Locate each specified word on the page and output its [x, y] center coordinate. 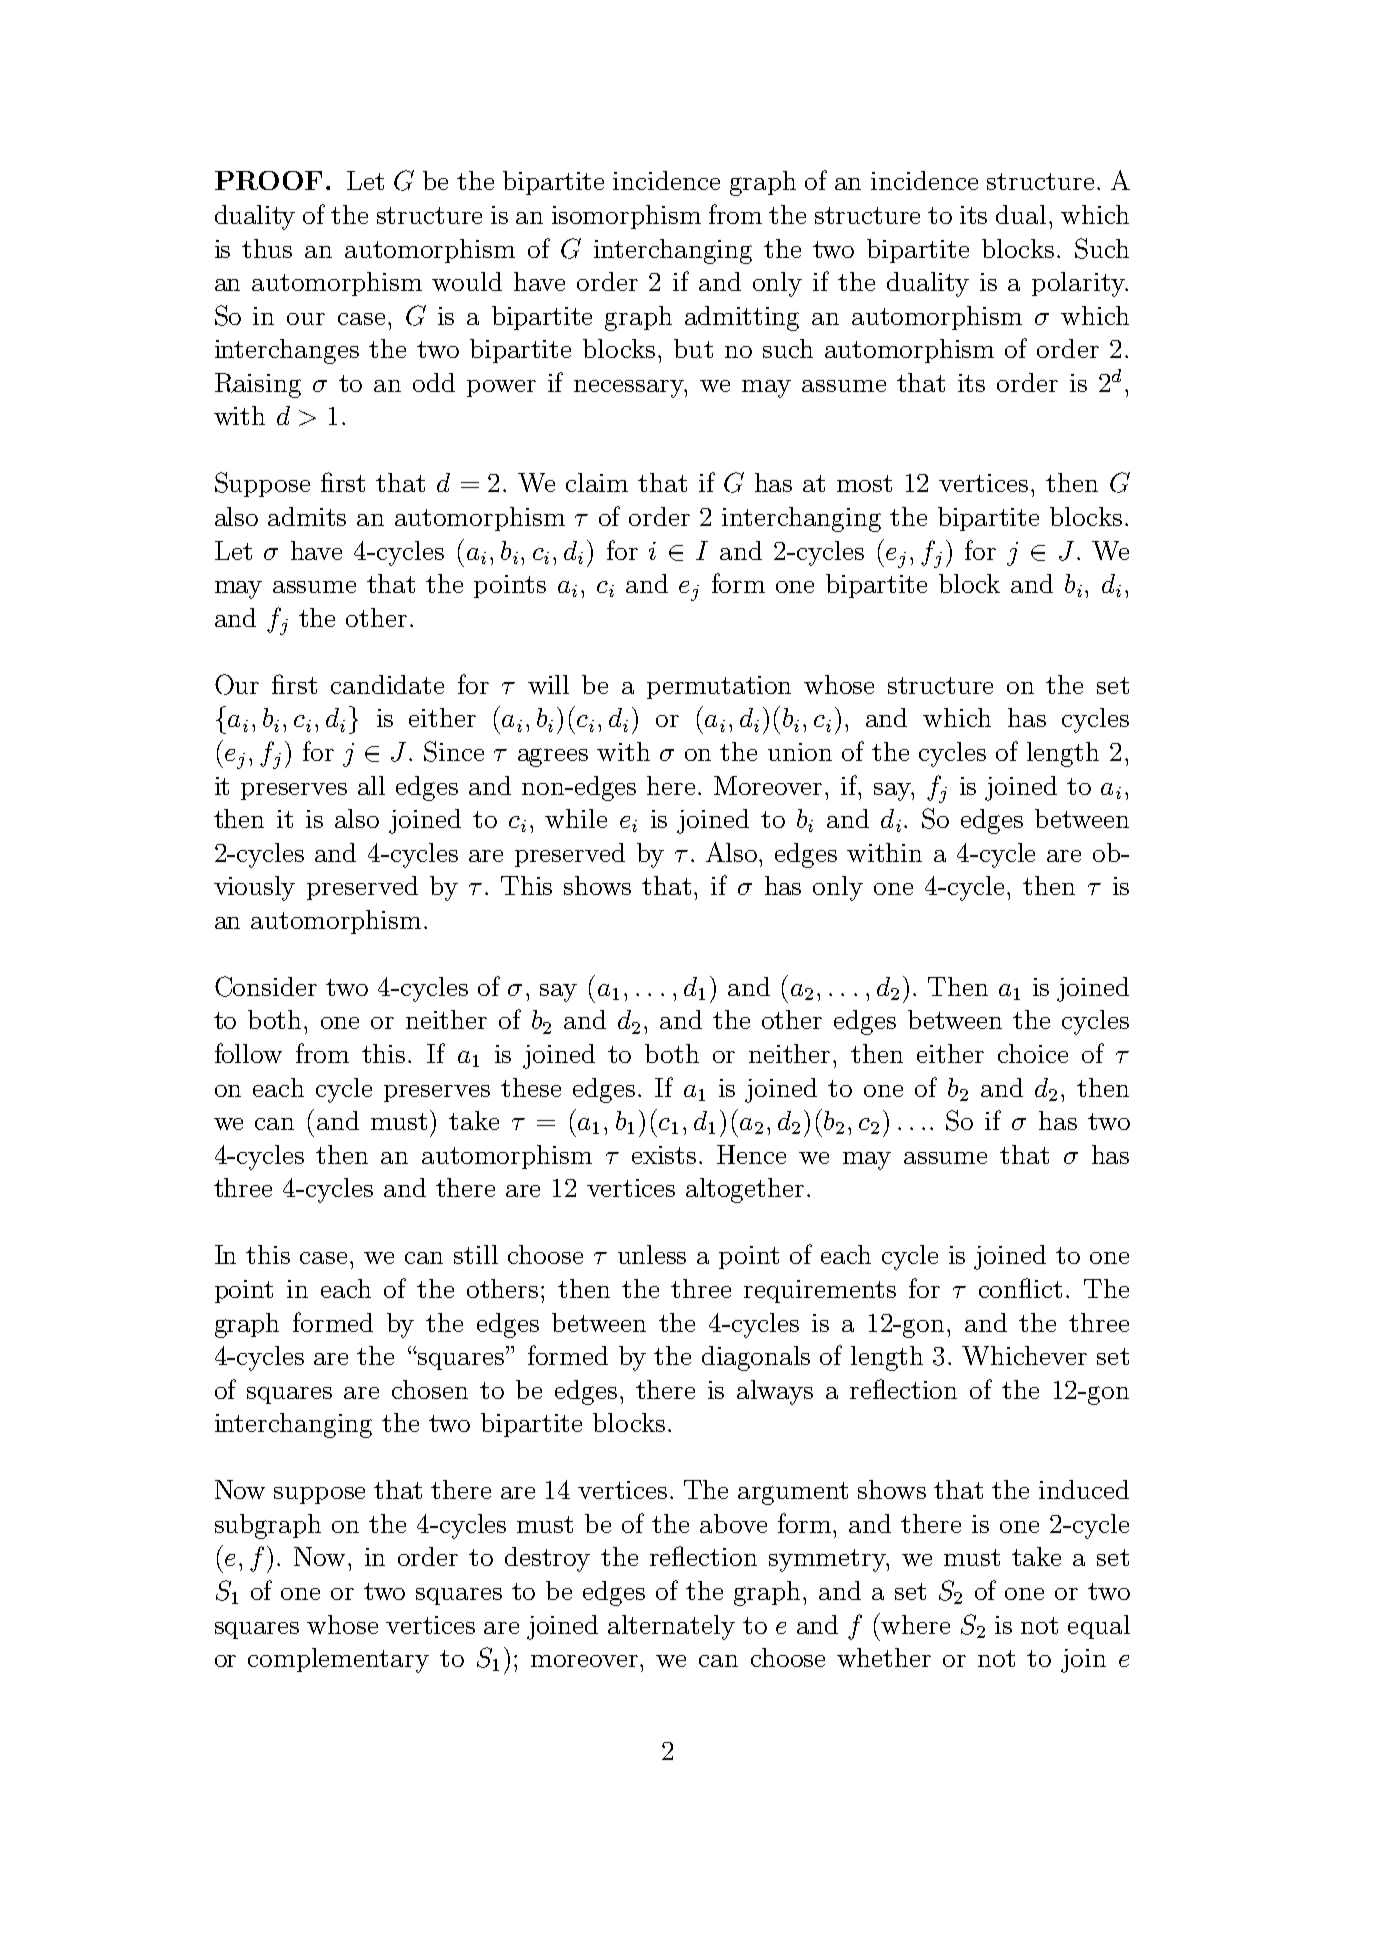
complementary [338, 1660]
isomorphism [626, 217]
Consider [266, 986]
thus [267, 248]
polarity [1079, 284]
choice [1033, 1053]
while [576, 818]
